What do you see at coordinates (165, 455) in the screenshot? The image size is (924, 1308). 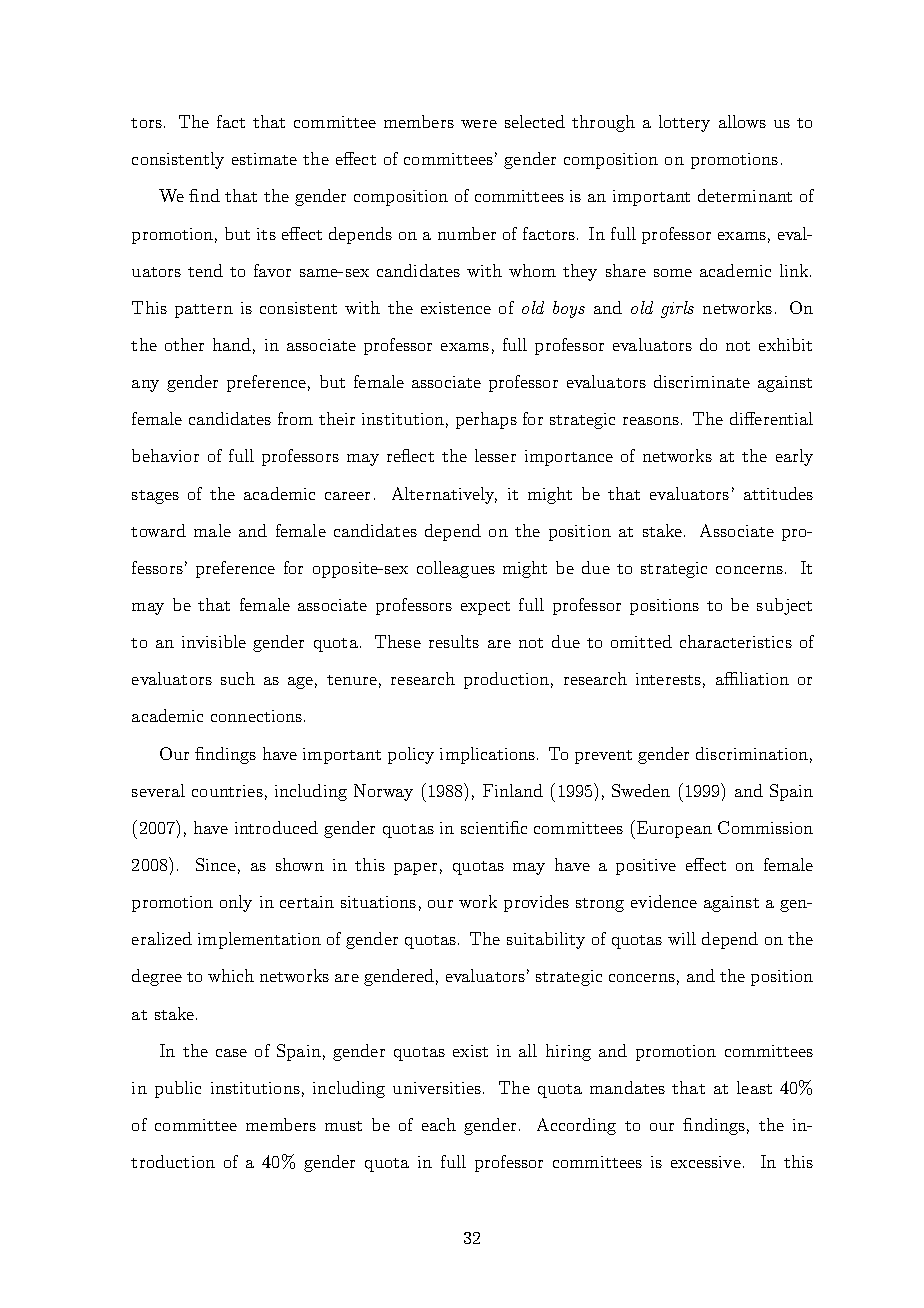 I see `behavior` at bounding box center [165, 455].
